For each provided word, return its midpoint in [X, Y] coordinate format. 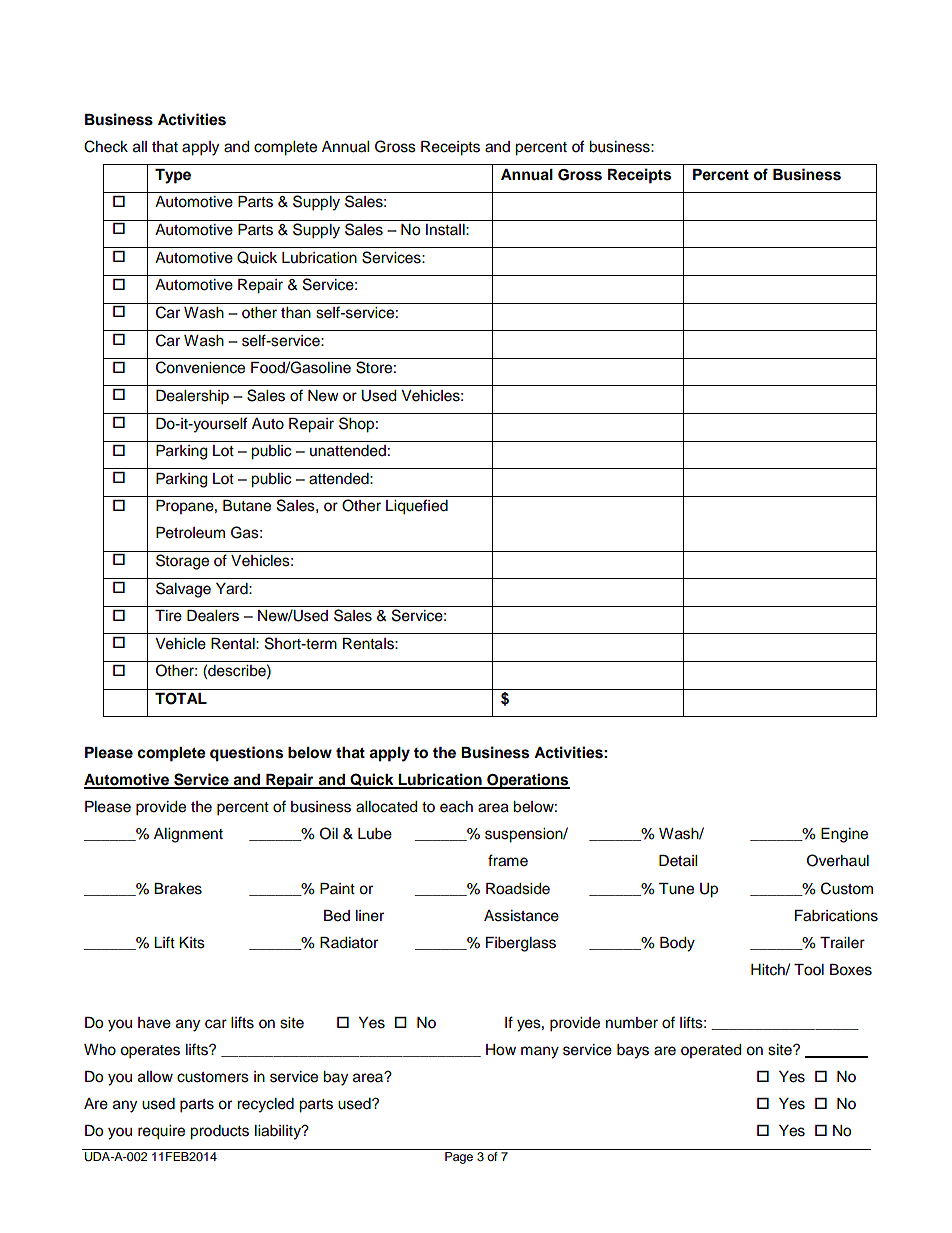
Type [173, 176]
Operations [527, 781]
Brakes [178, 889]
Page [459, 1156]
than [296, 313]
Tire [168, 616]
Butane [247, 506]
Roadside [518, 889]
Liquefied [417, 507]
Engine [844, 835]
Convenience [200, 367]
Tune [676, 889]
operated [711, 1051]
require [161, 1132]
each [456, 807]
